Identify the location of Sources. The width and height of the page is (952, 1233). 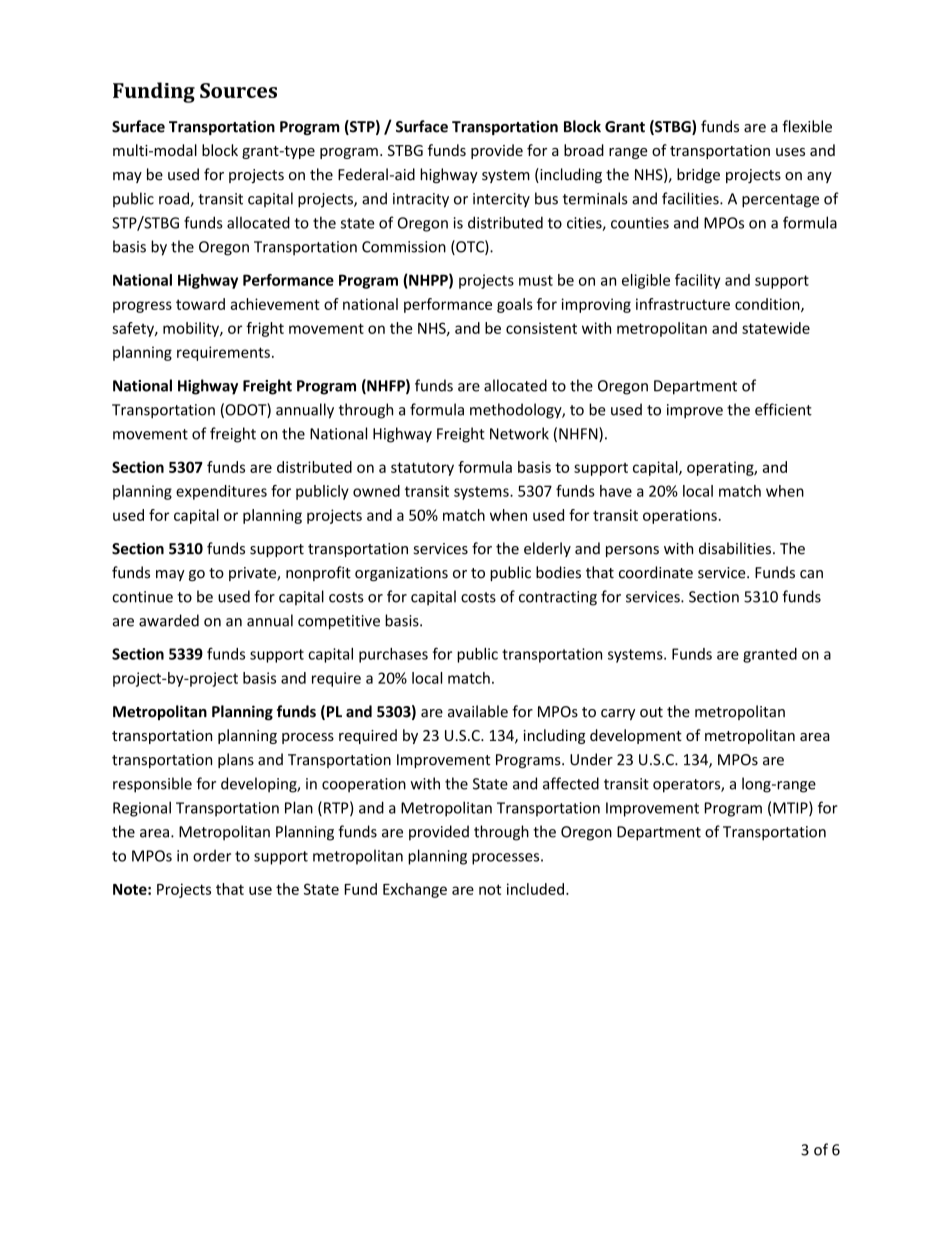
(238, 90).
